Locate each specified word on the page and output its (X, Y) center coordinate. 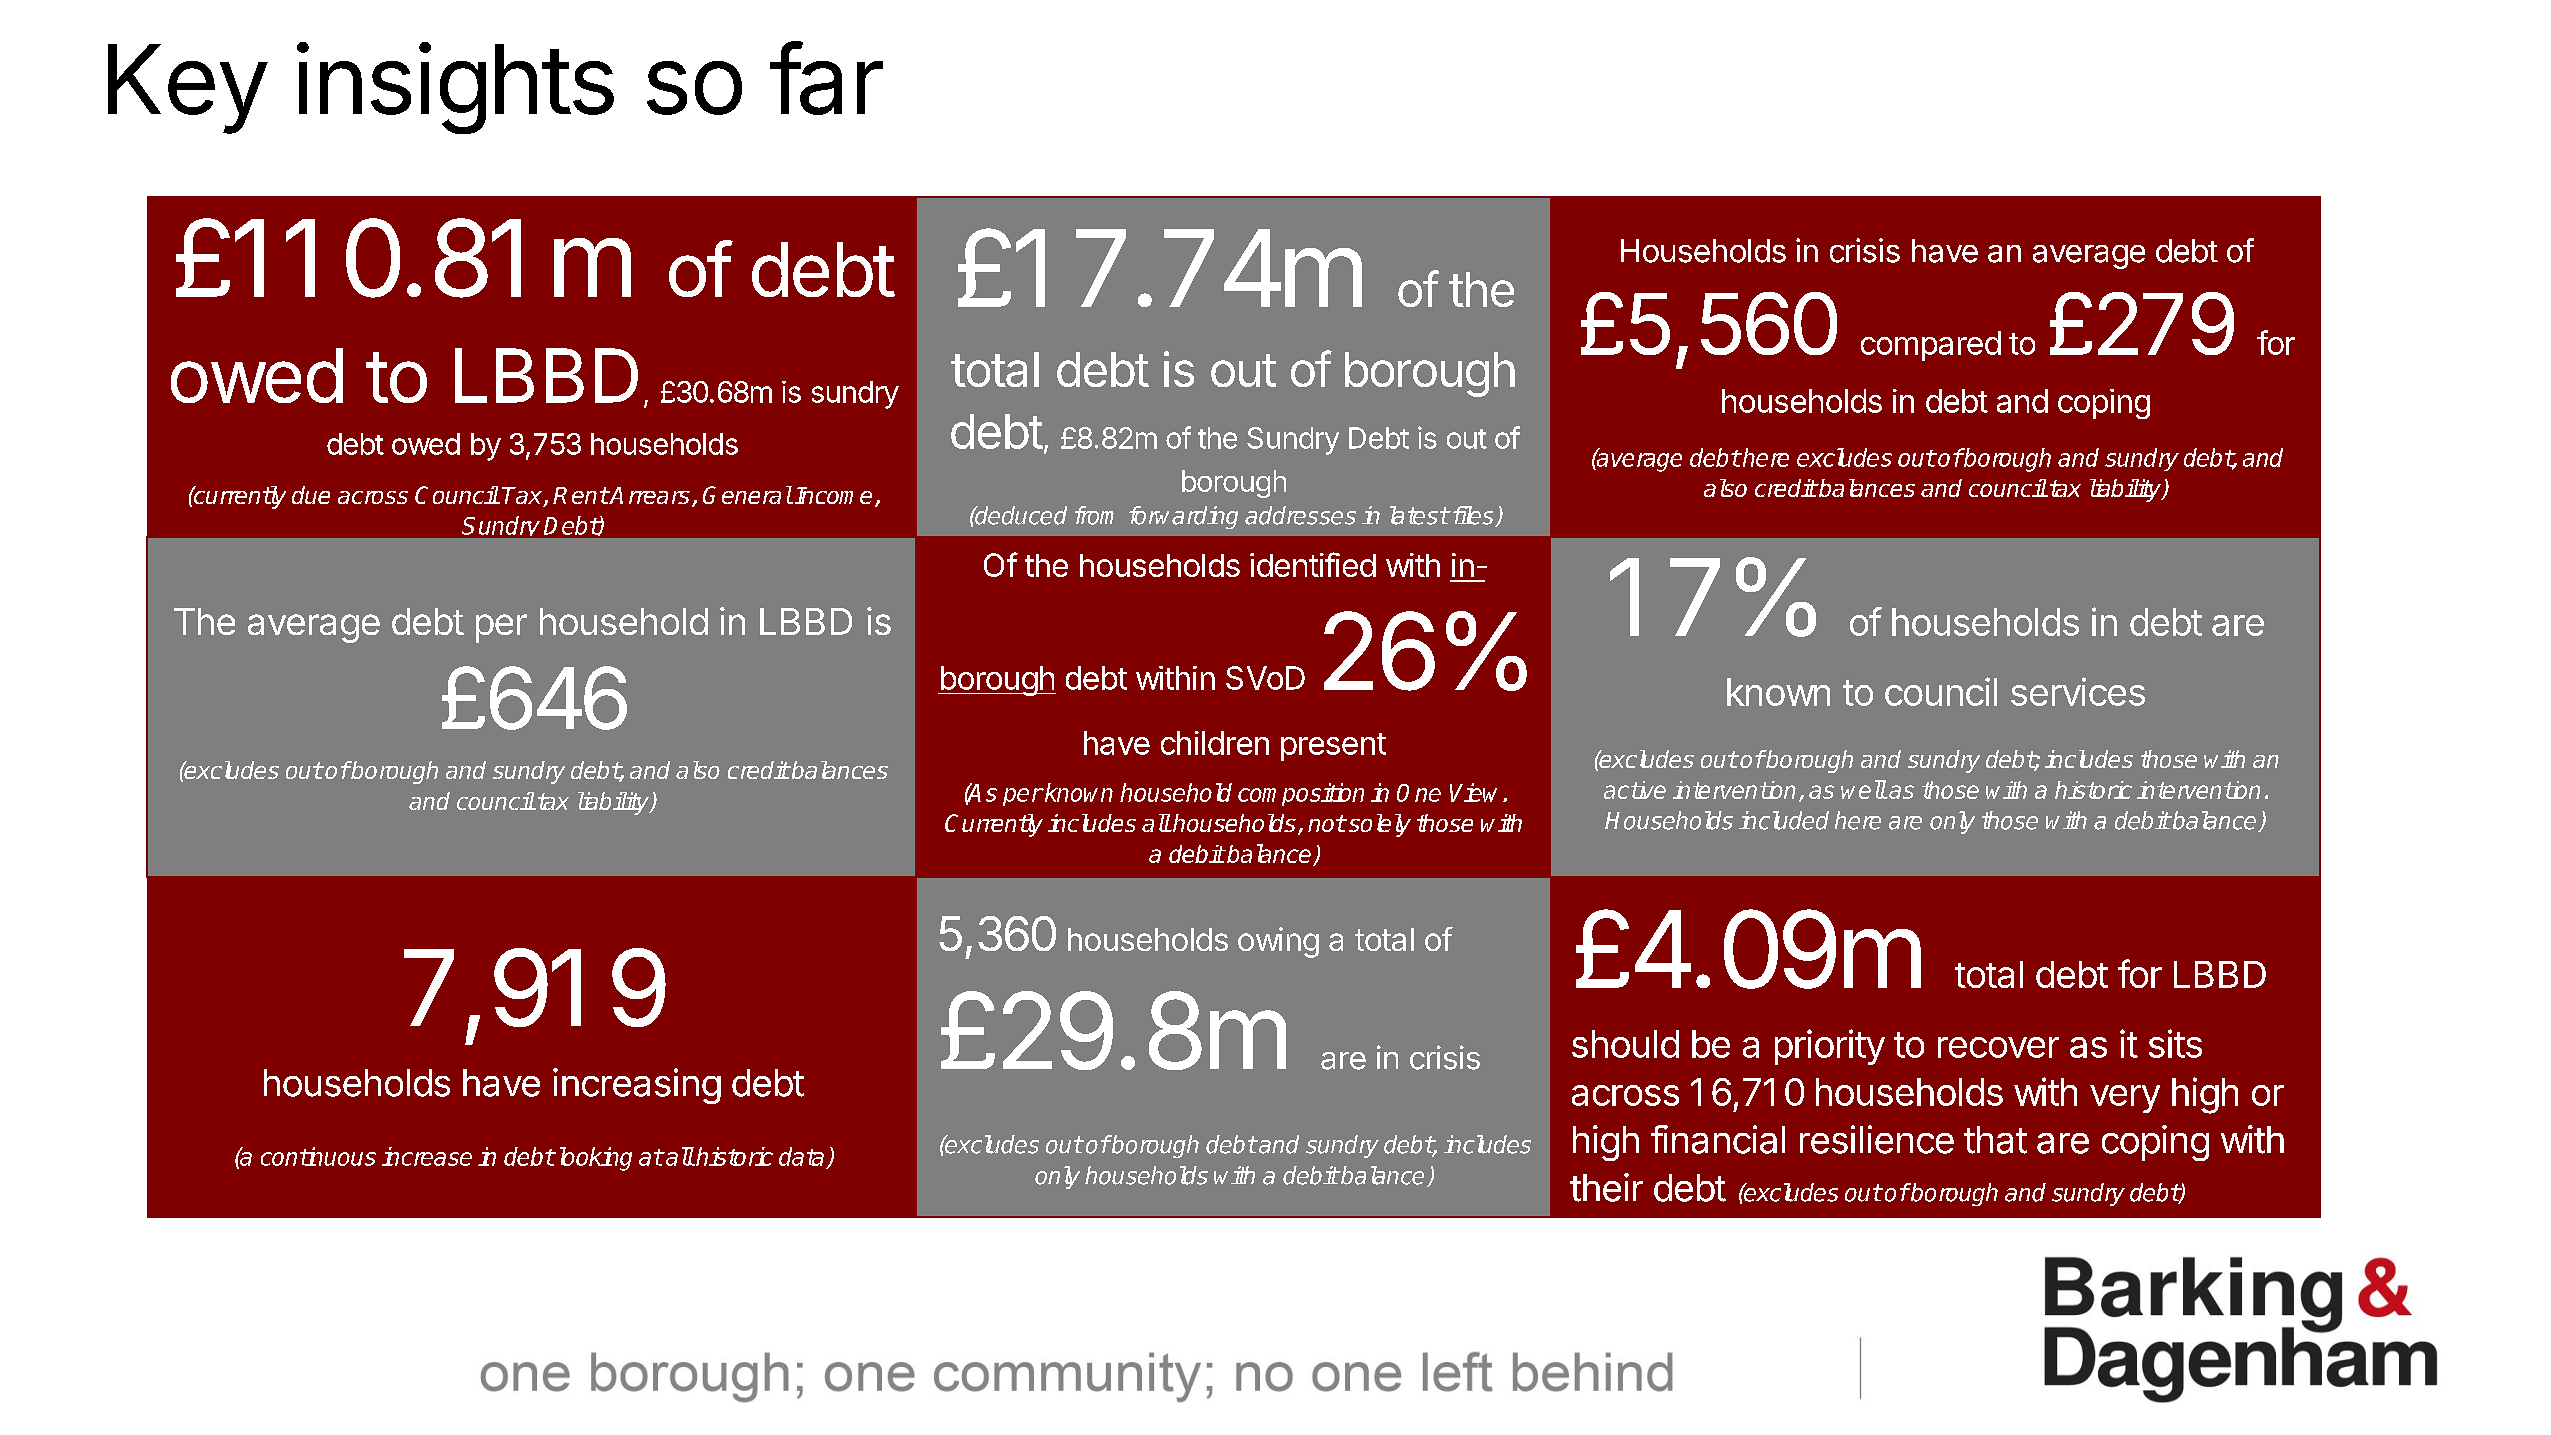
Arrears (649, 495)
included (1784, 820)
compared (1931, 346)
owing (1278, 942)
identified (1313, 564)
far (826, 78)
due (311, 495)
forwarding (1183, 517)
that (1995, 1140)
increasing (637, 1086)
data (801, 1156)
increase (427, 1156)
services (2078, 691)
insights (455, 88)
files (1473, 516)
